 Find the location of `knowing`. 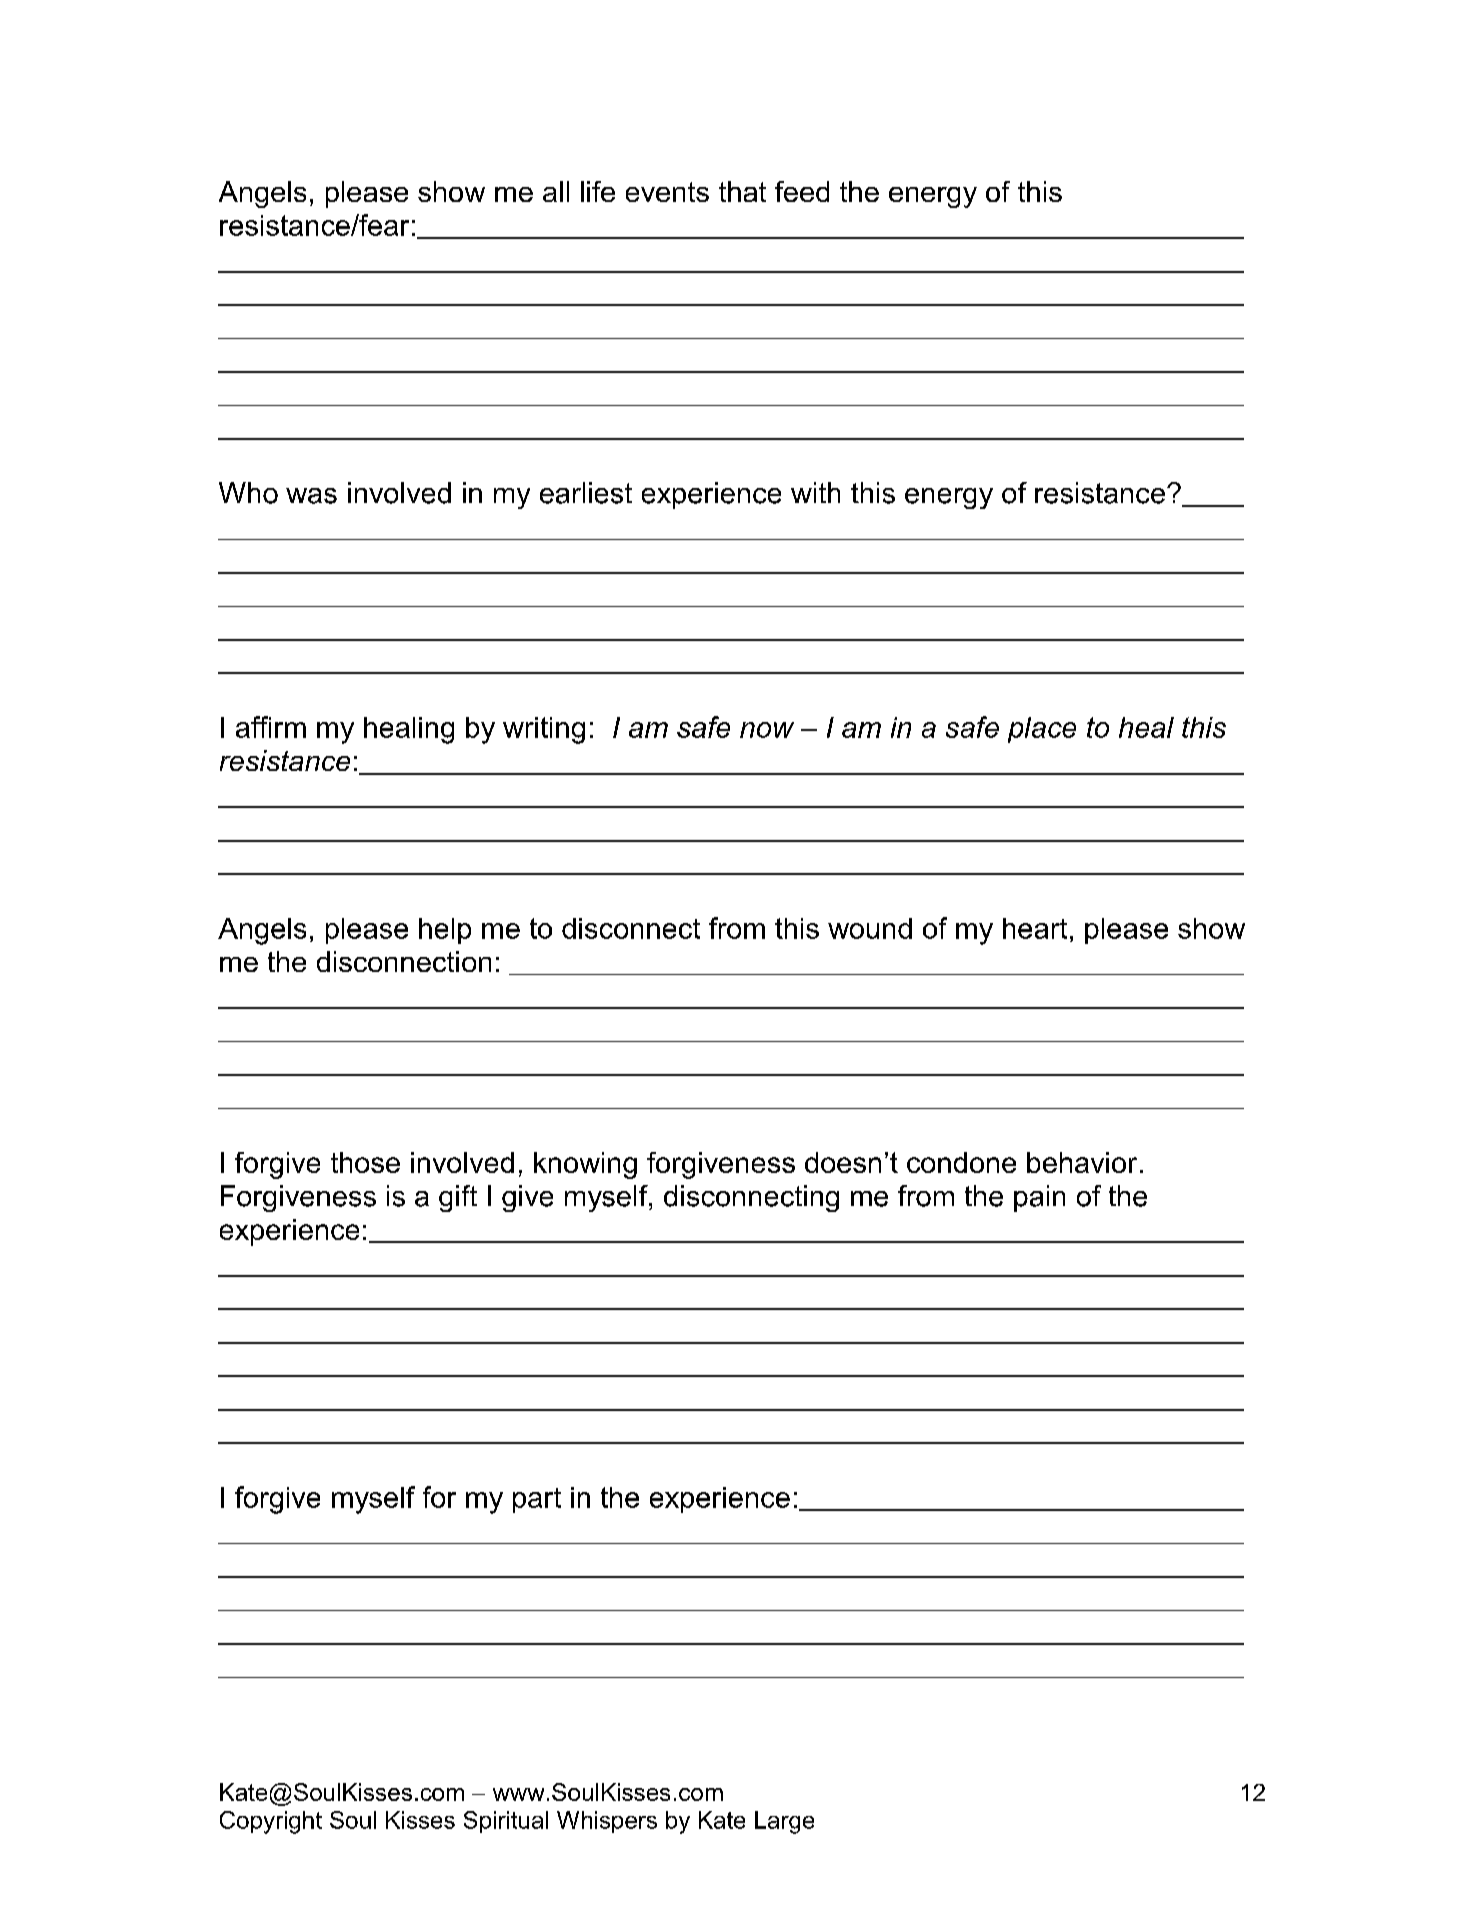

knowing is located at coordinates (585, 1165).
